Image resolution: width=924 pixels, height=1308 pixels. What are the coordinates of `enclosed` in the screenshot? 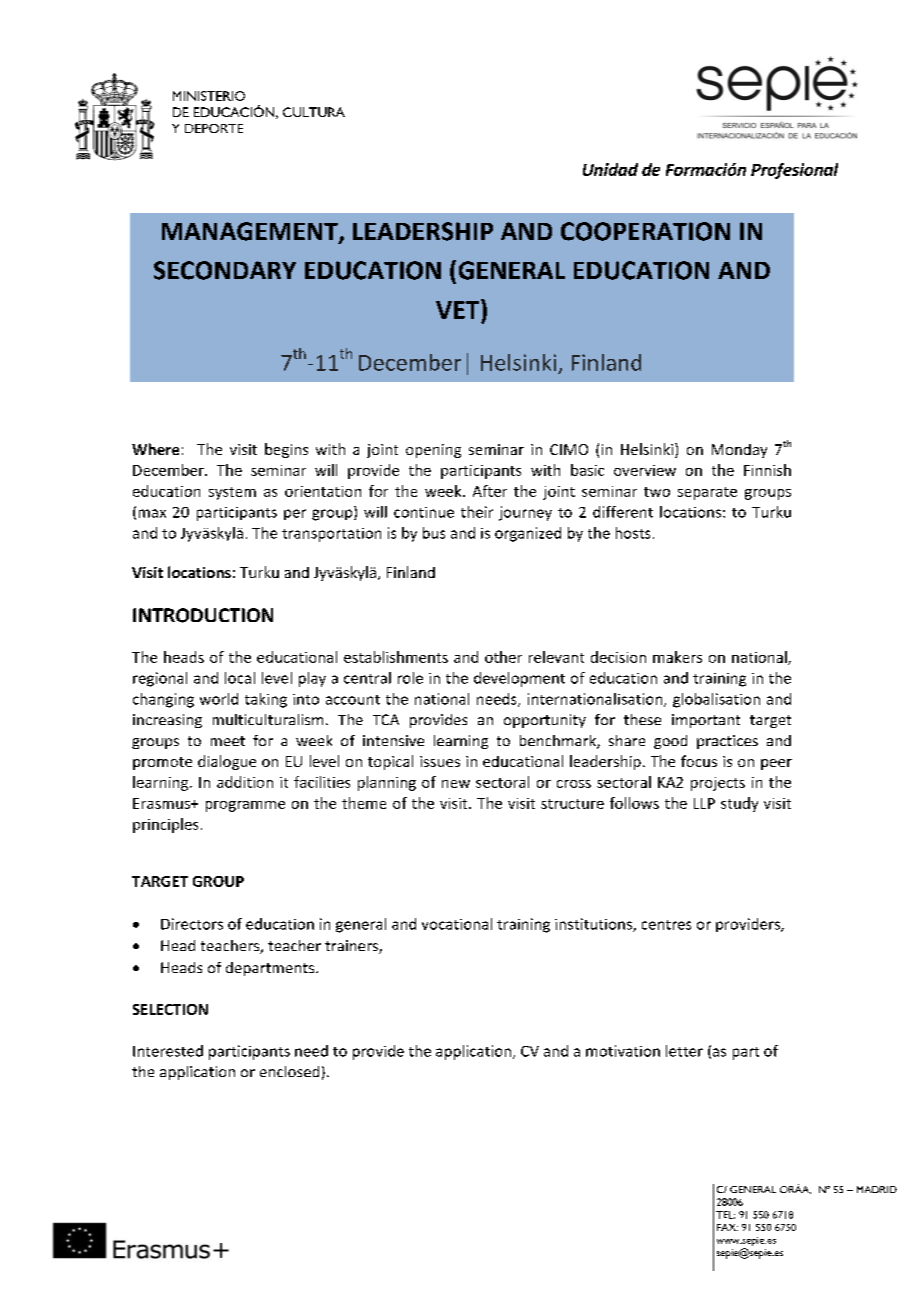 It's located at (289, 1071).
